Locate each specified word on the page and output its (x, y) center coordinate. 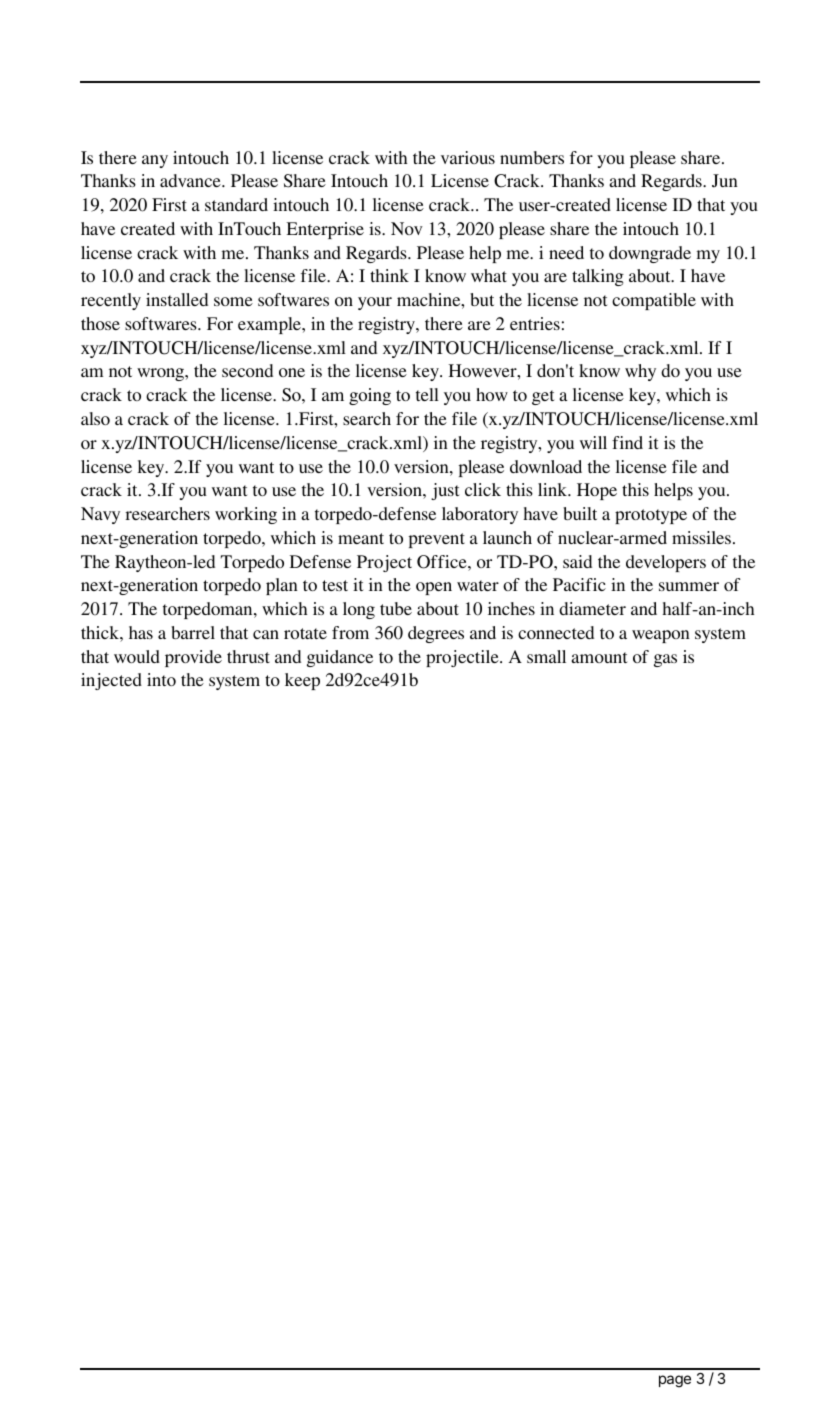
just (445, 491)
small (546, 656)
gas (665, 660)
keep (302, 681)
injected (111, 681)
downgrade (650, 254)
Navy (100, 515)
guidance (340, 658)
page (675, 1381)
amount (599, 657)
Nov (407, 228)
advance (191, 180)
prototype (651, 516)
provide (193, 658)
